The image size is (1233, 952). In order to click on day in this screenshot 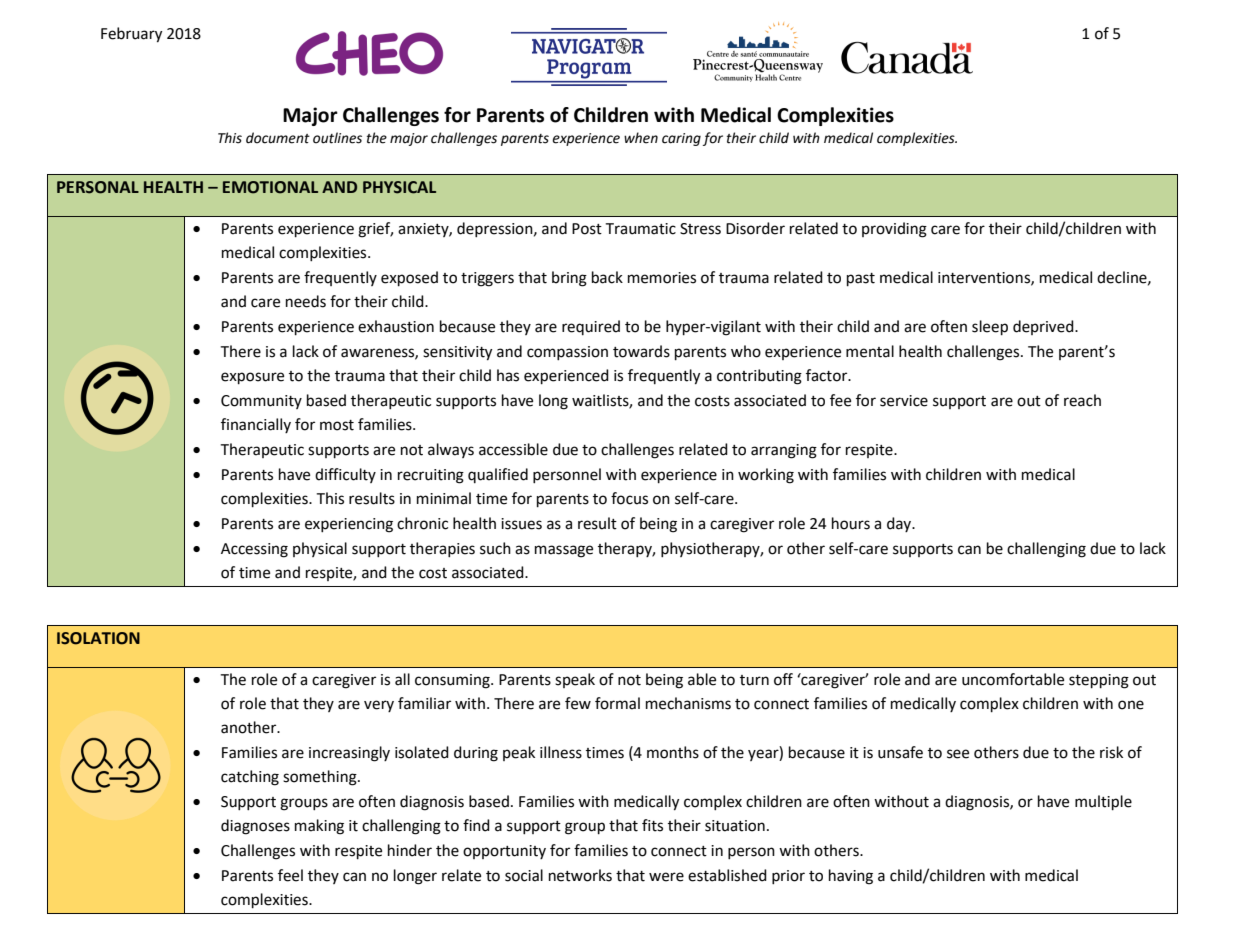, I will do `click(900, 524)`.
